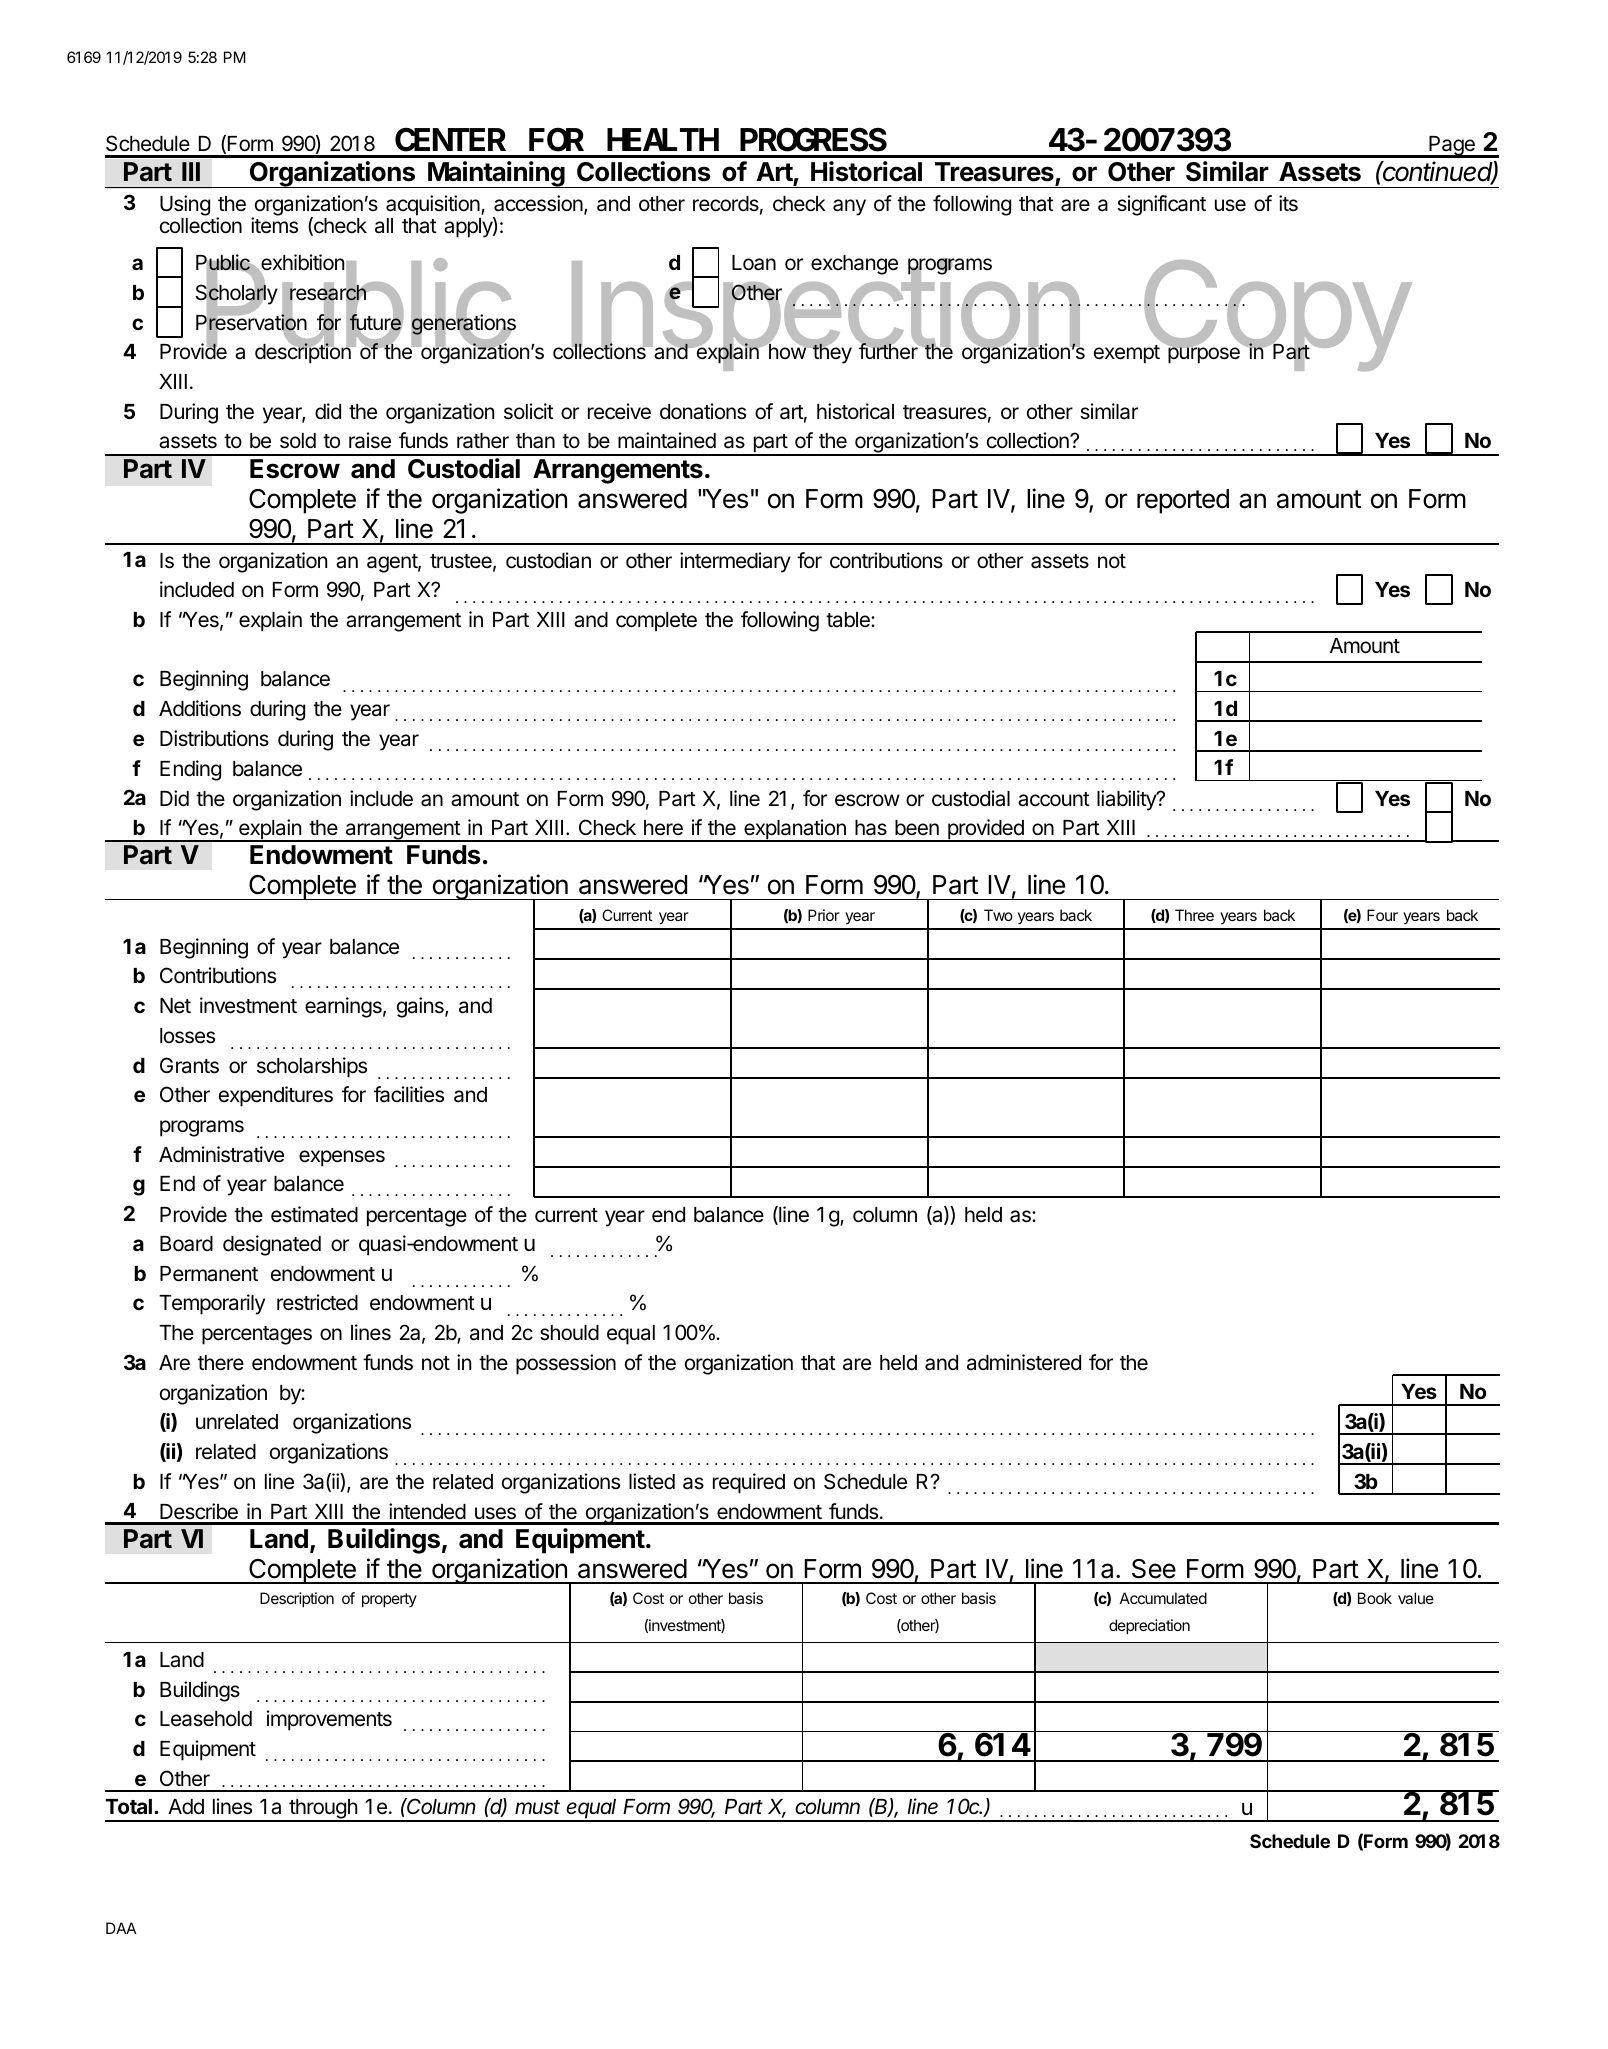  Describe the element at coordinates (1288, 203) in the screenshot. I see `its` at that location.
